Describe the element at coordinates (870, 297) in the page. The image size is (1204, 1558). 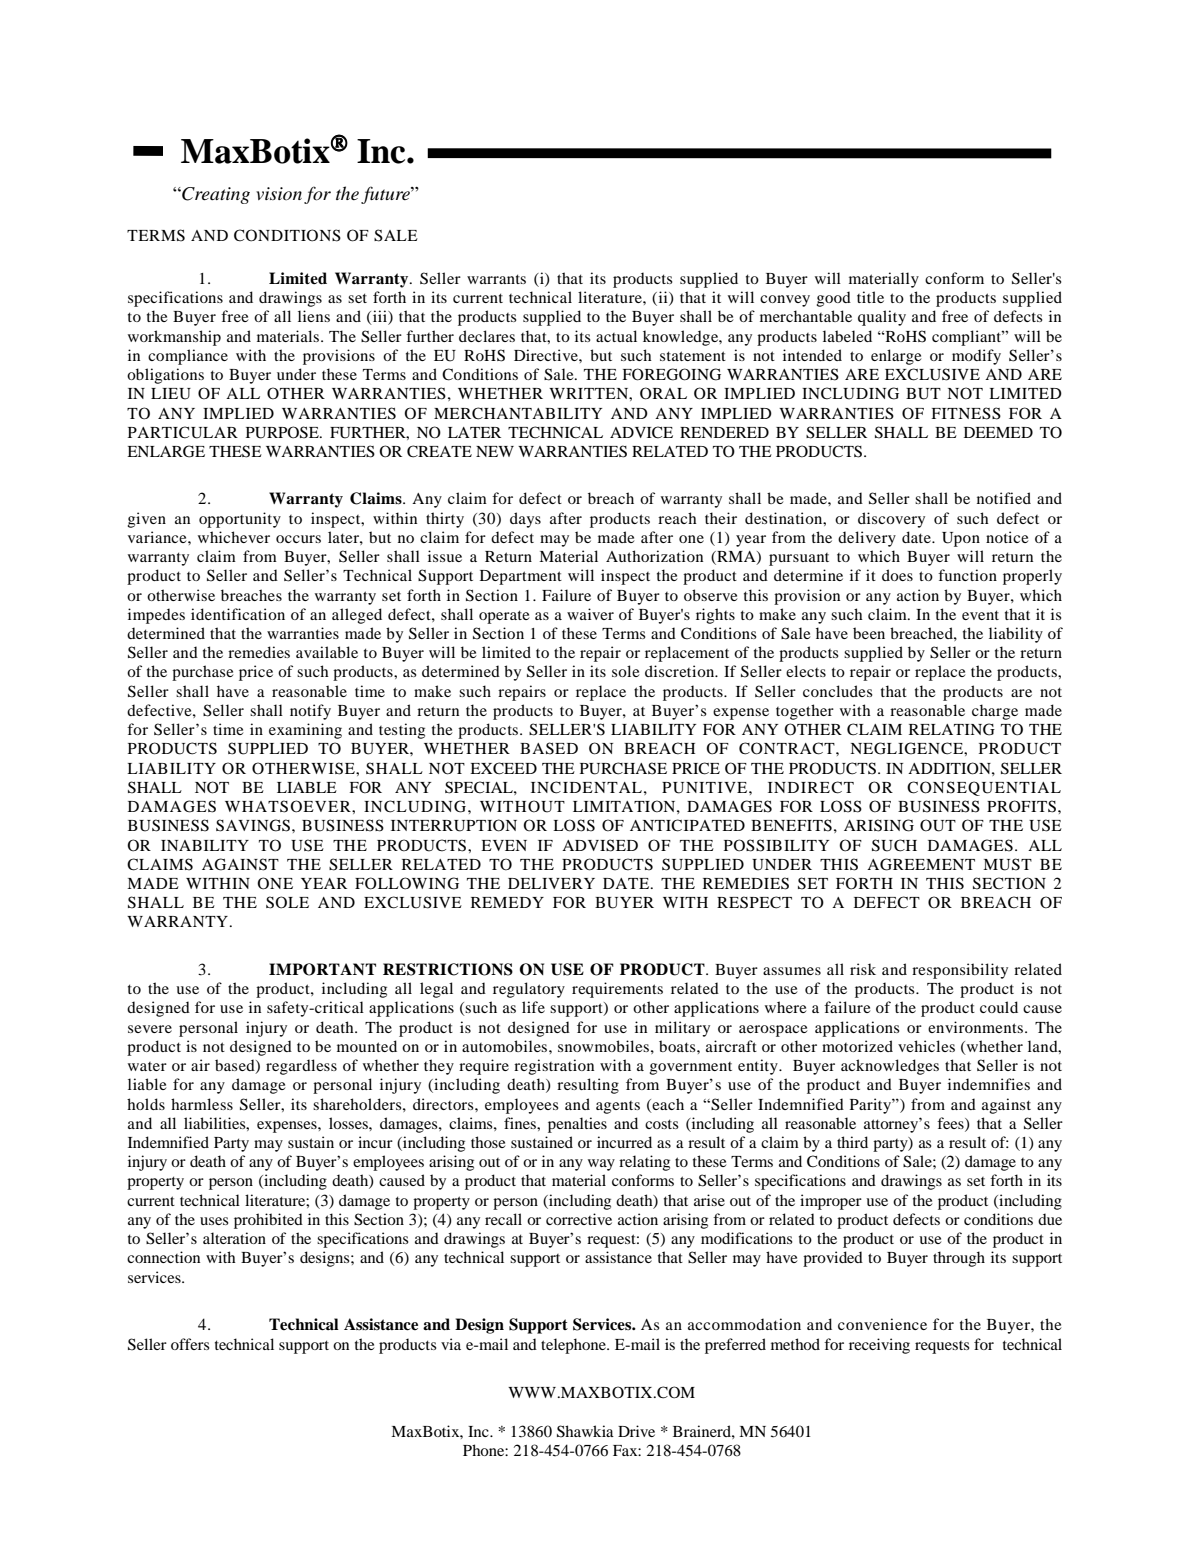
I see `title` at that location.
